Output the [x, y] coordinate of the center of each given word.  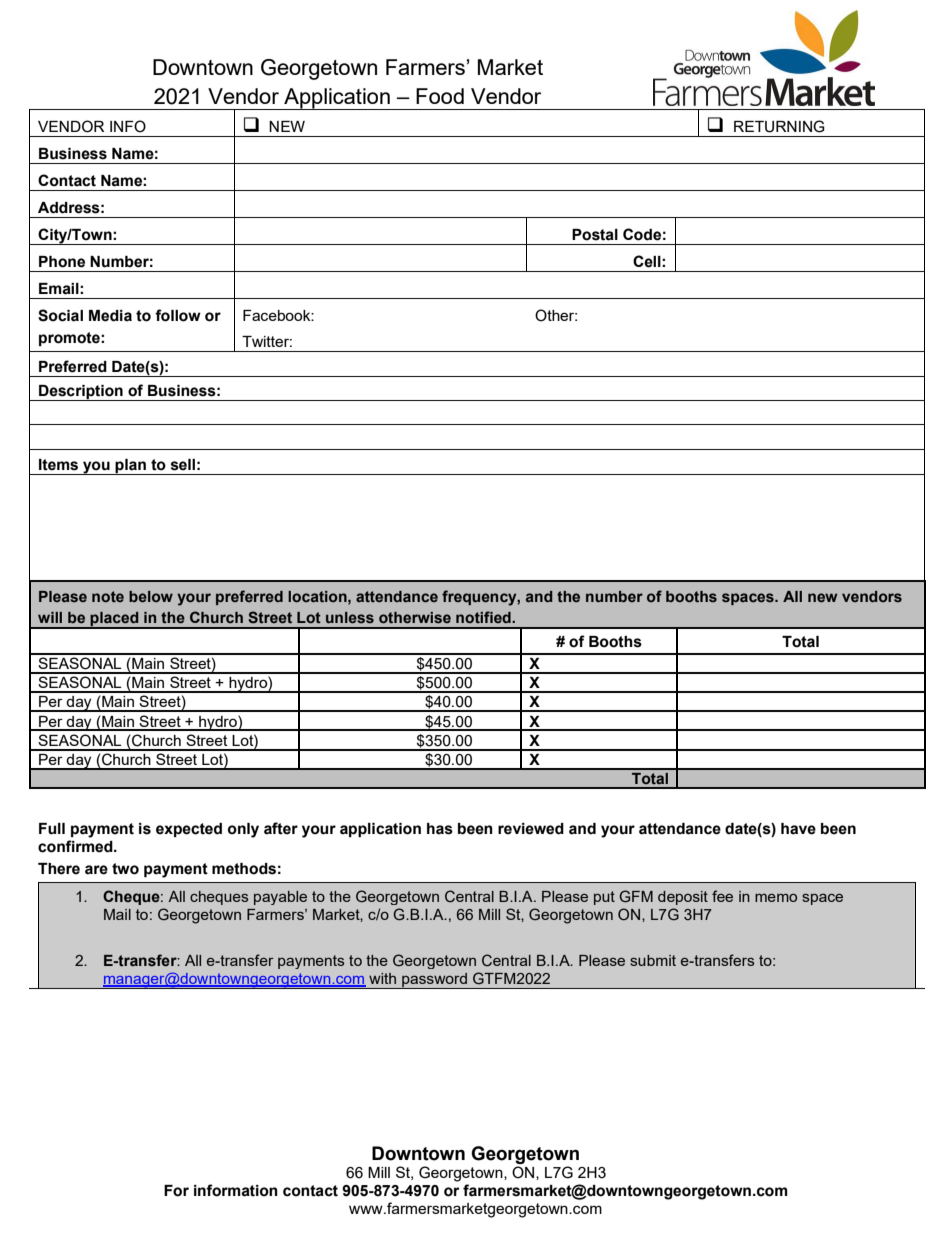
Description [81, 393]
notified [484, 617]
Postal [595, 235]
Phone [62, 262]
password [434, 980]
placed [115, 620]
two [125, 869]
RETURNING [779, 126]
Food [440, 96]
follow [178, 315]
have [798, 829]
